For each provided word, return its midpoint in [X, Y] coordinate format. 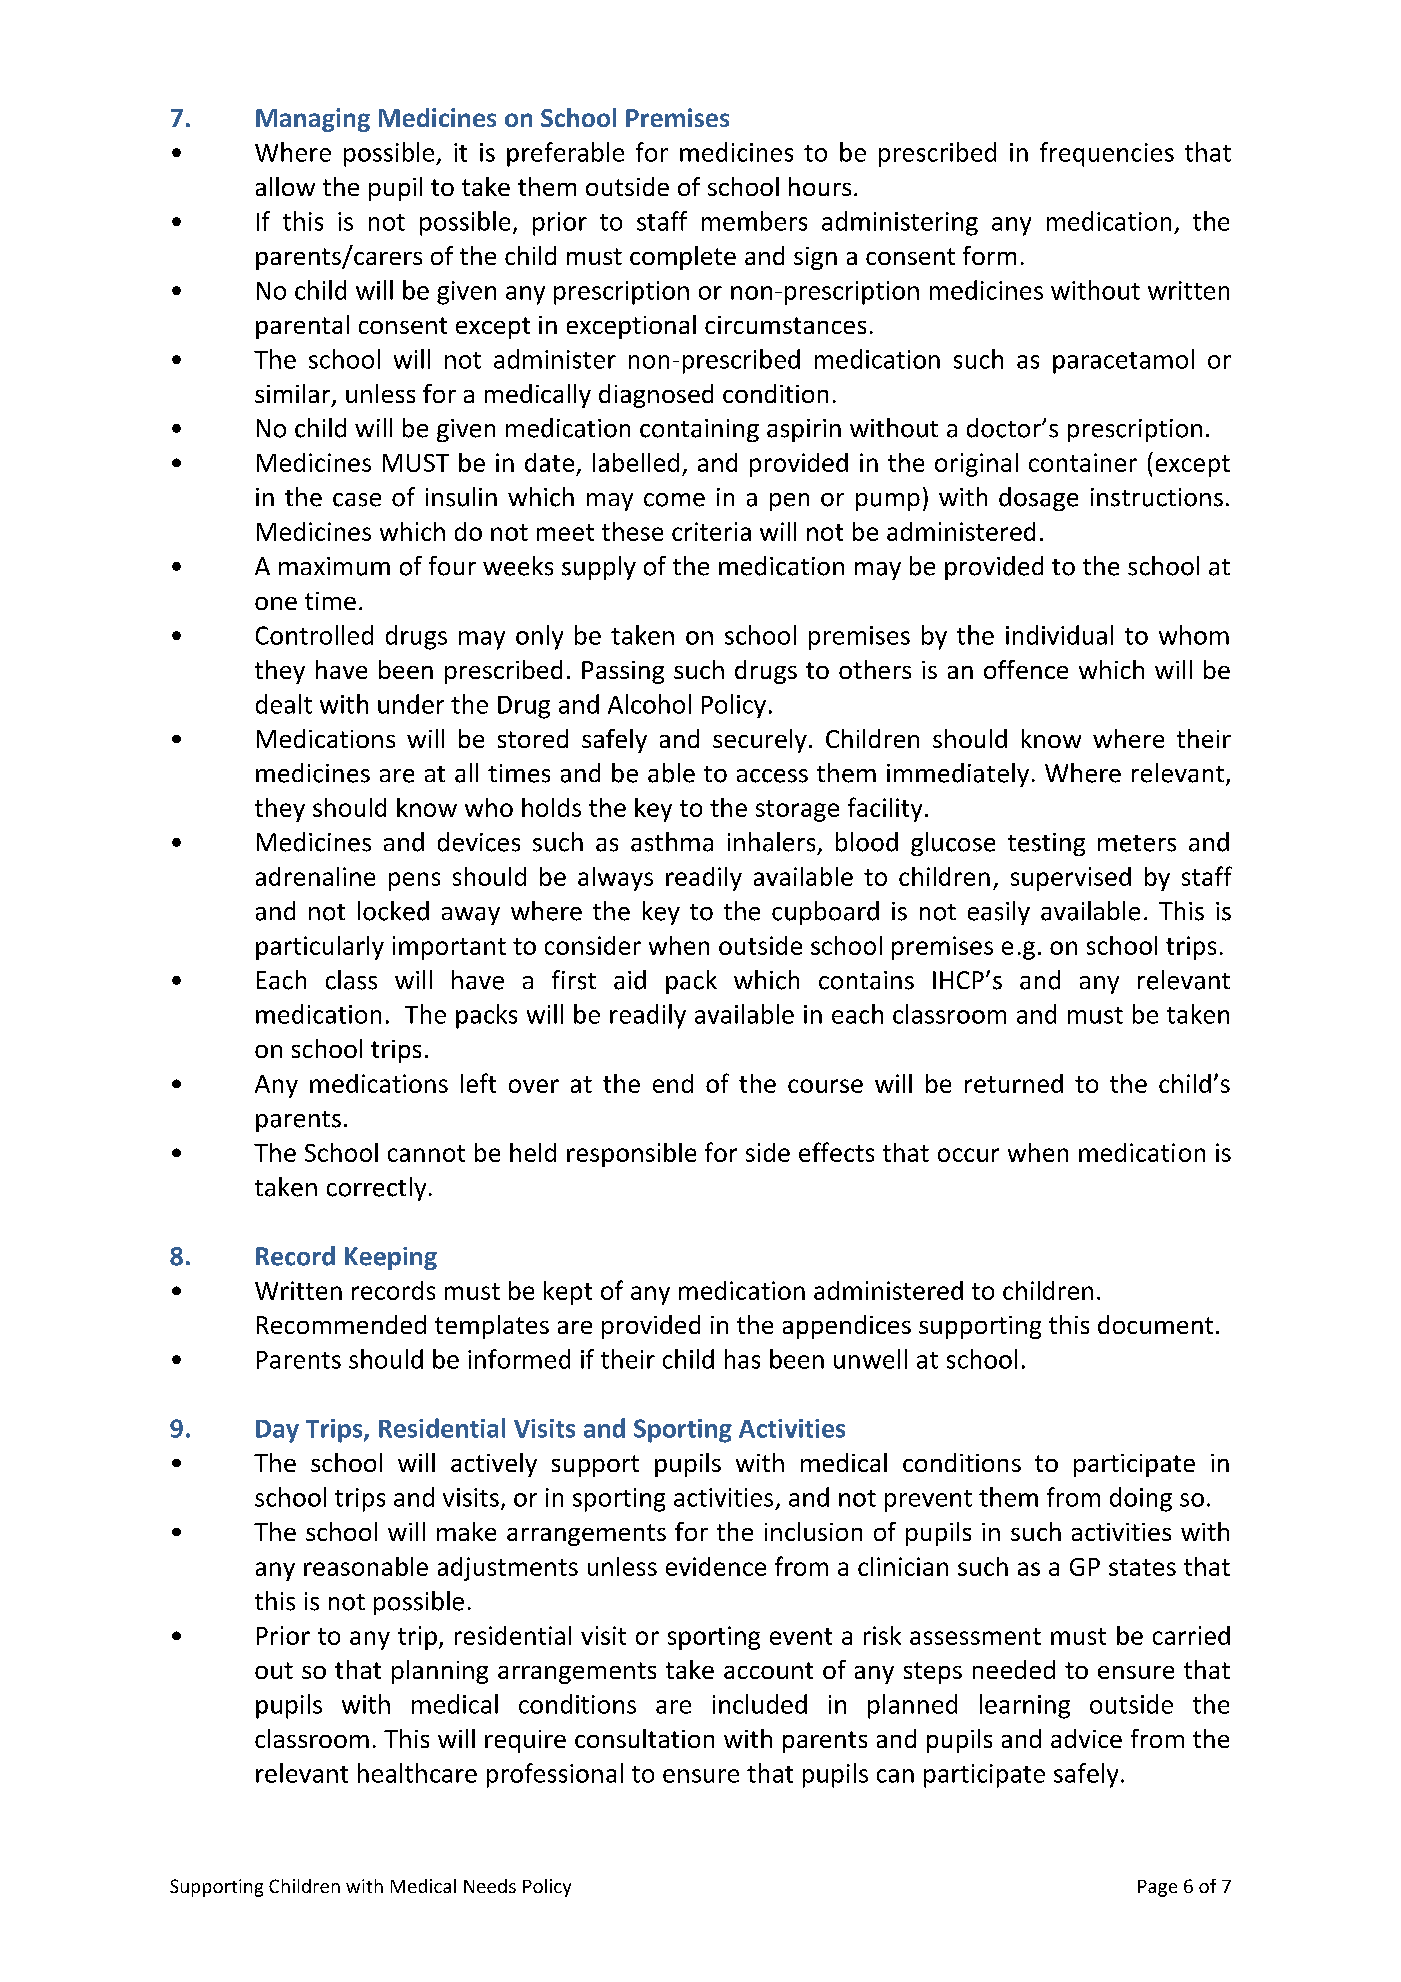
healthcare [417, 1773]
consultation [644, 1738]
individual [1059, 635]
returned [1014, 1083]
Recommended [341, 1324]
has [742, 1359]
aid [630, 980]
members [754, 221]
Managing [313, 120]
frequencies [1107, 154]
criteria [711, 531]
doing [1141, 1499]
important [449, 948]
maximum [334, 566]
